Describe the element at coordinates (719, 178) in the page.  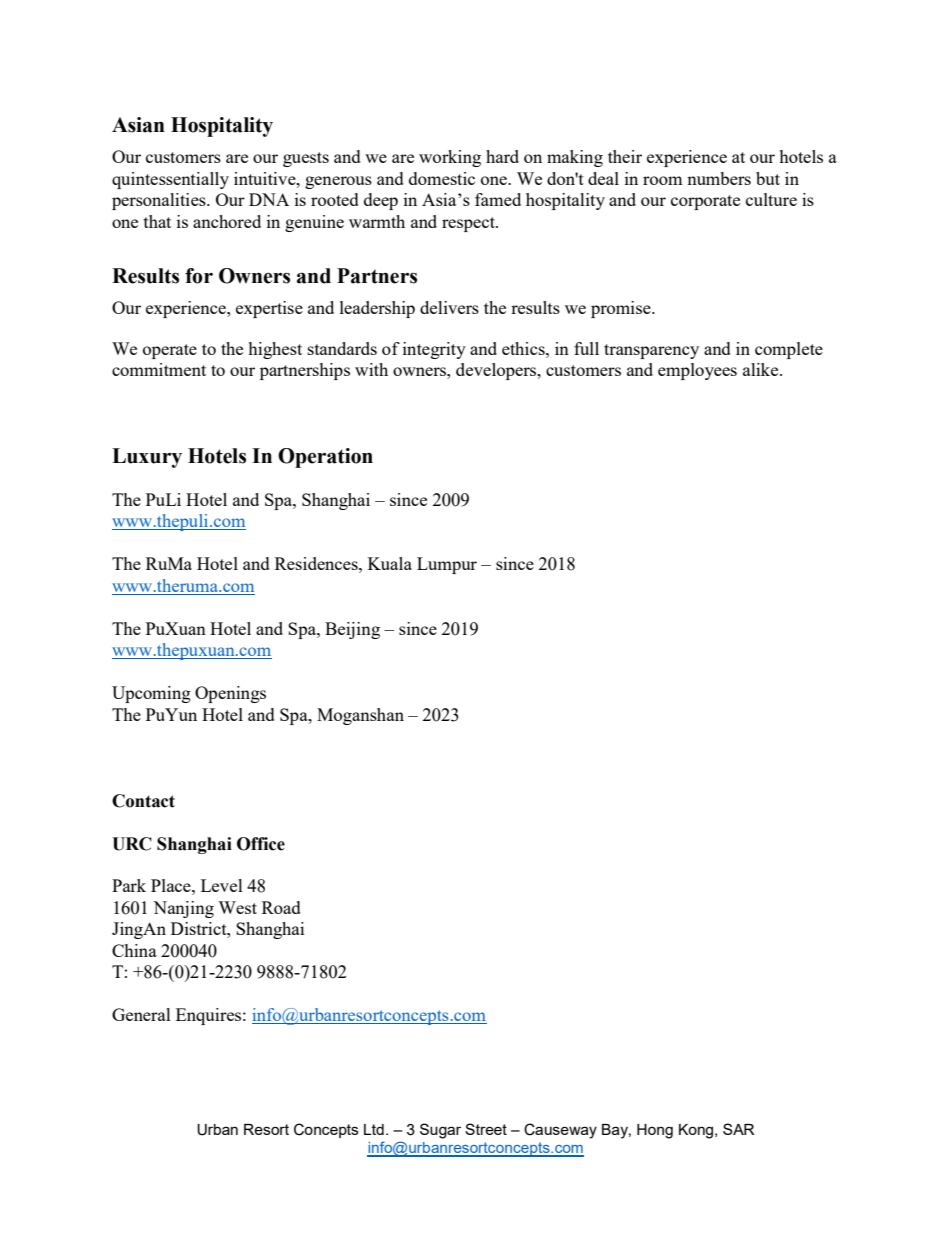
I see `numbers` at that location.
